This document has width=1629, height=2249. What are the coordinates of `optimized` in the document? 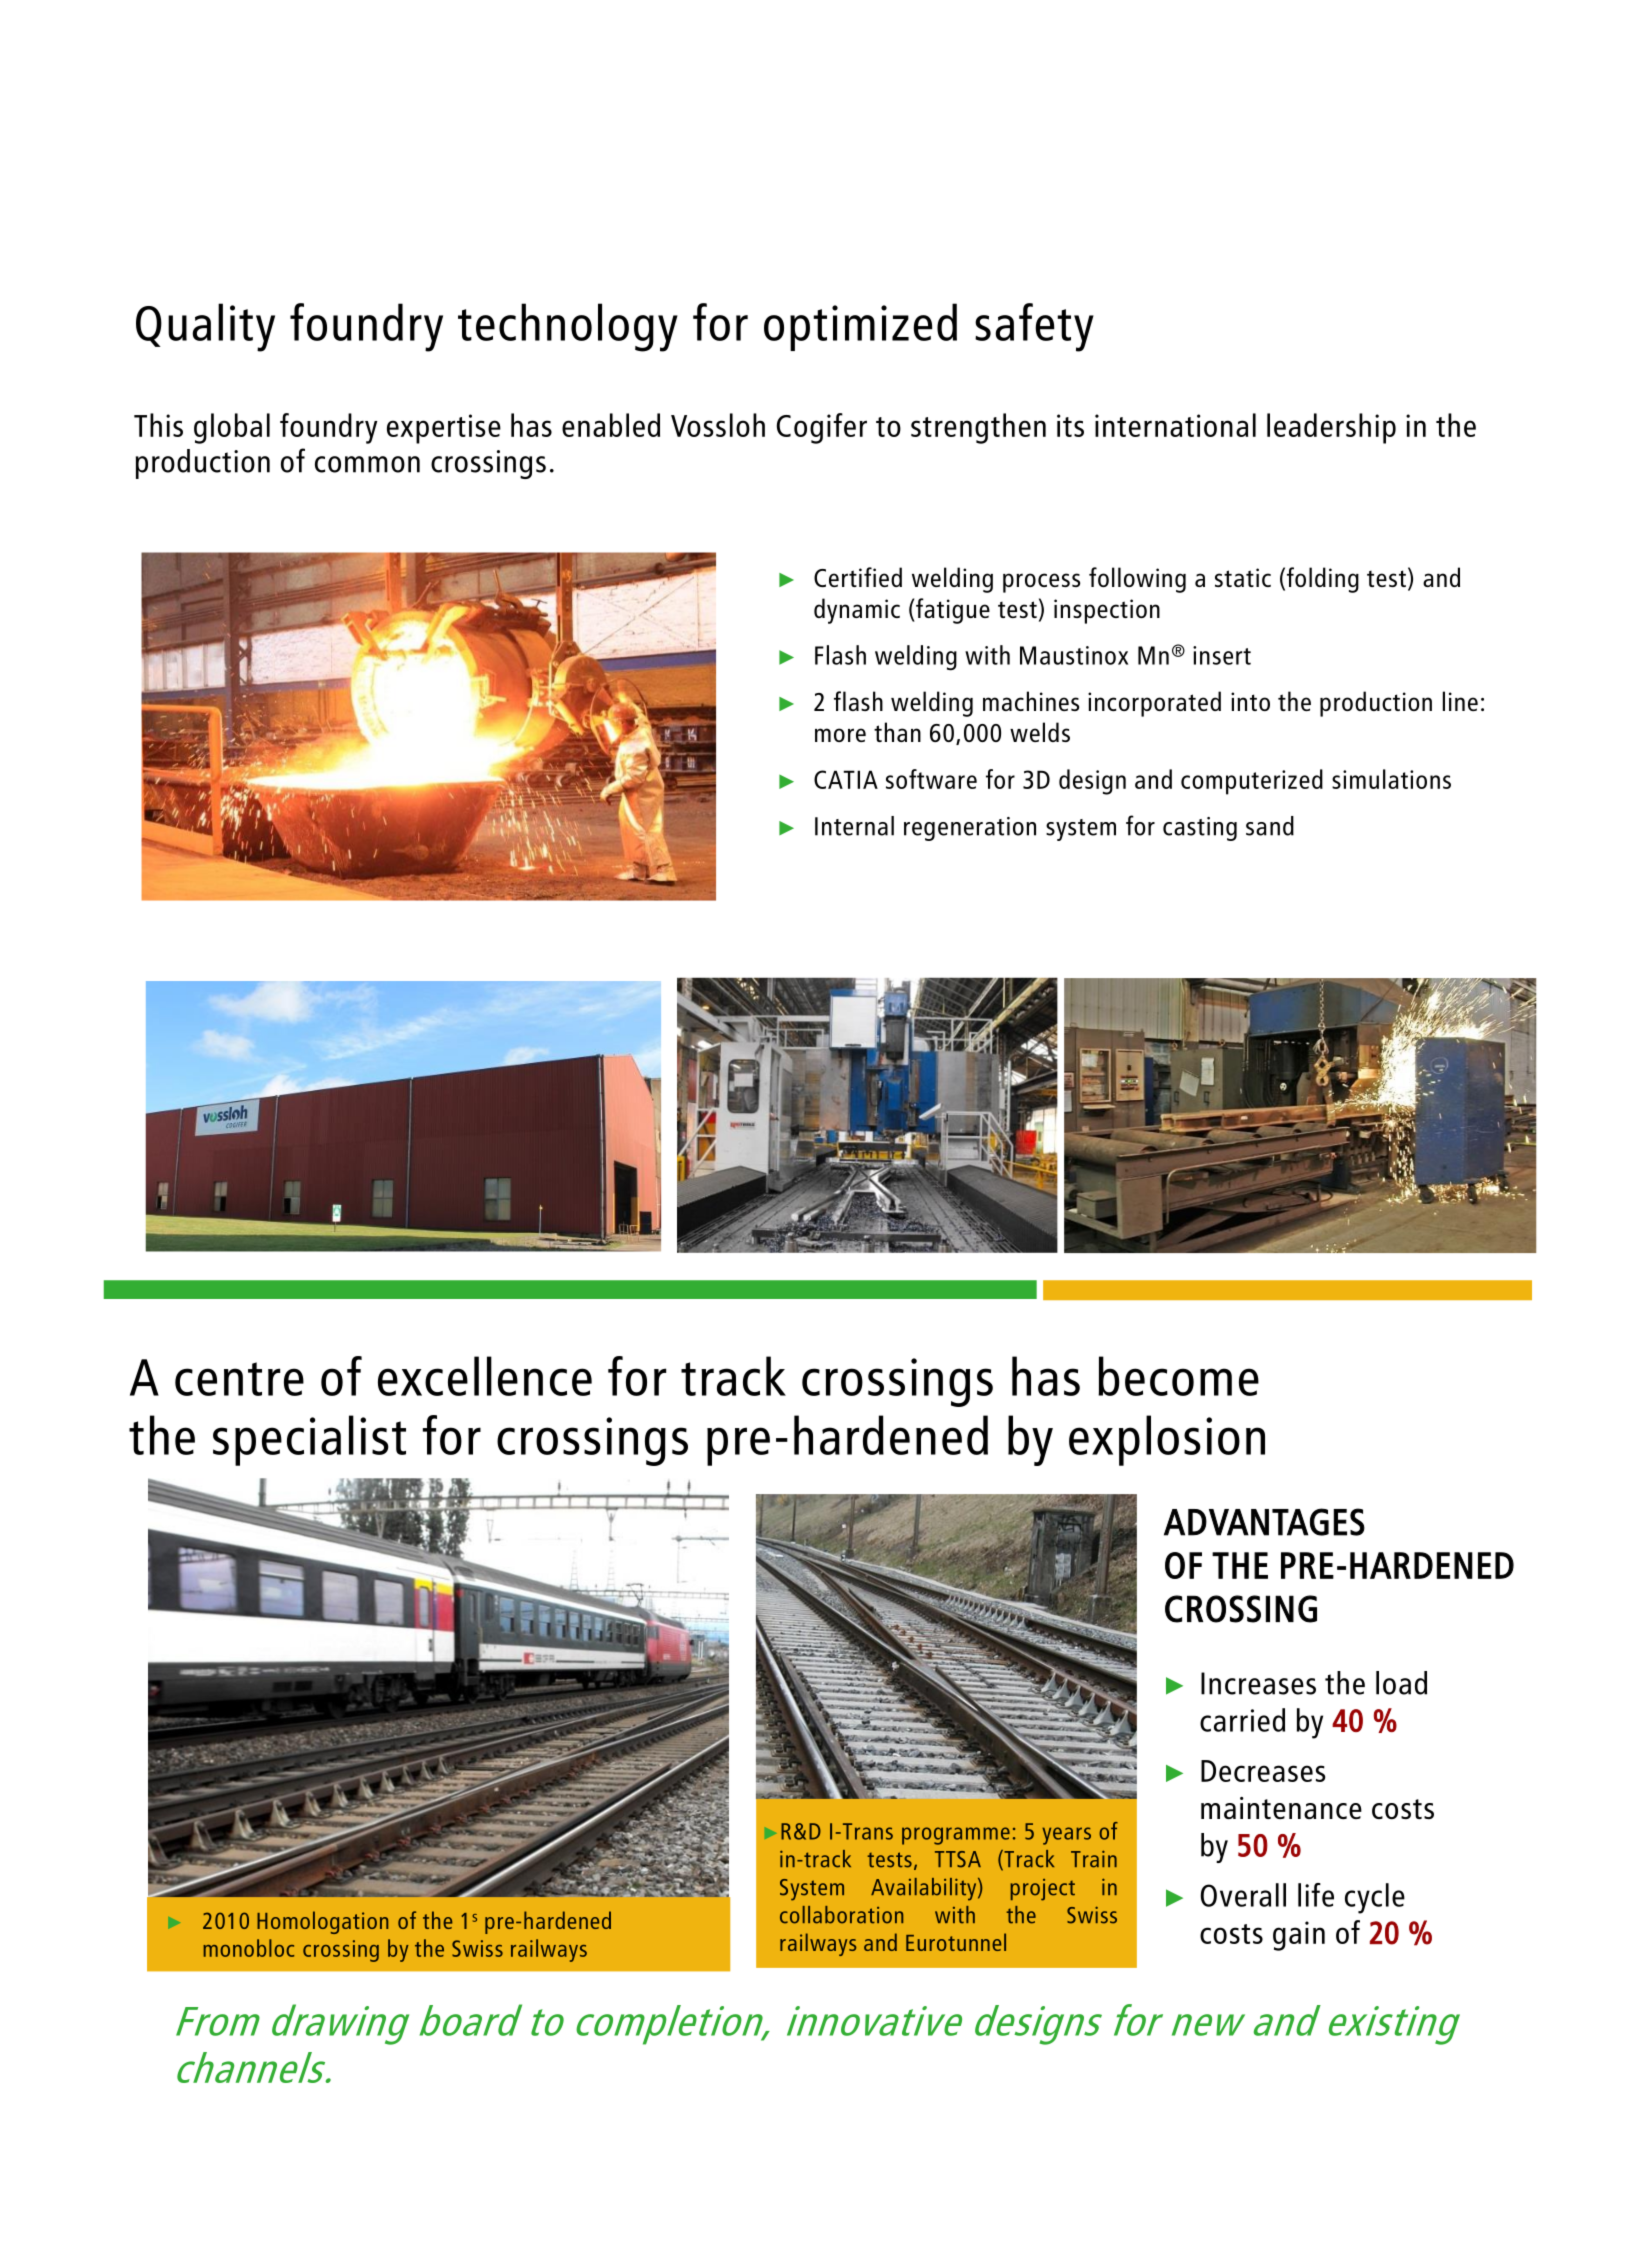 It's located at (860, 327).
